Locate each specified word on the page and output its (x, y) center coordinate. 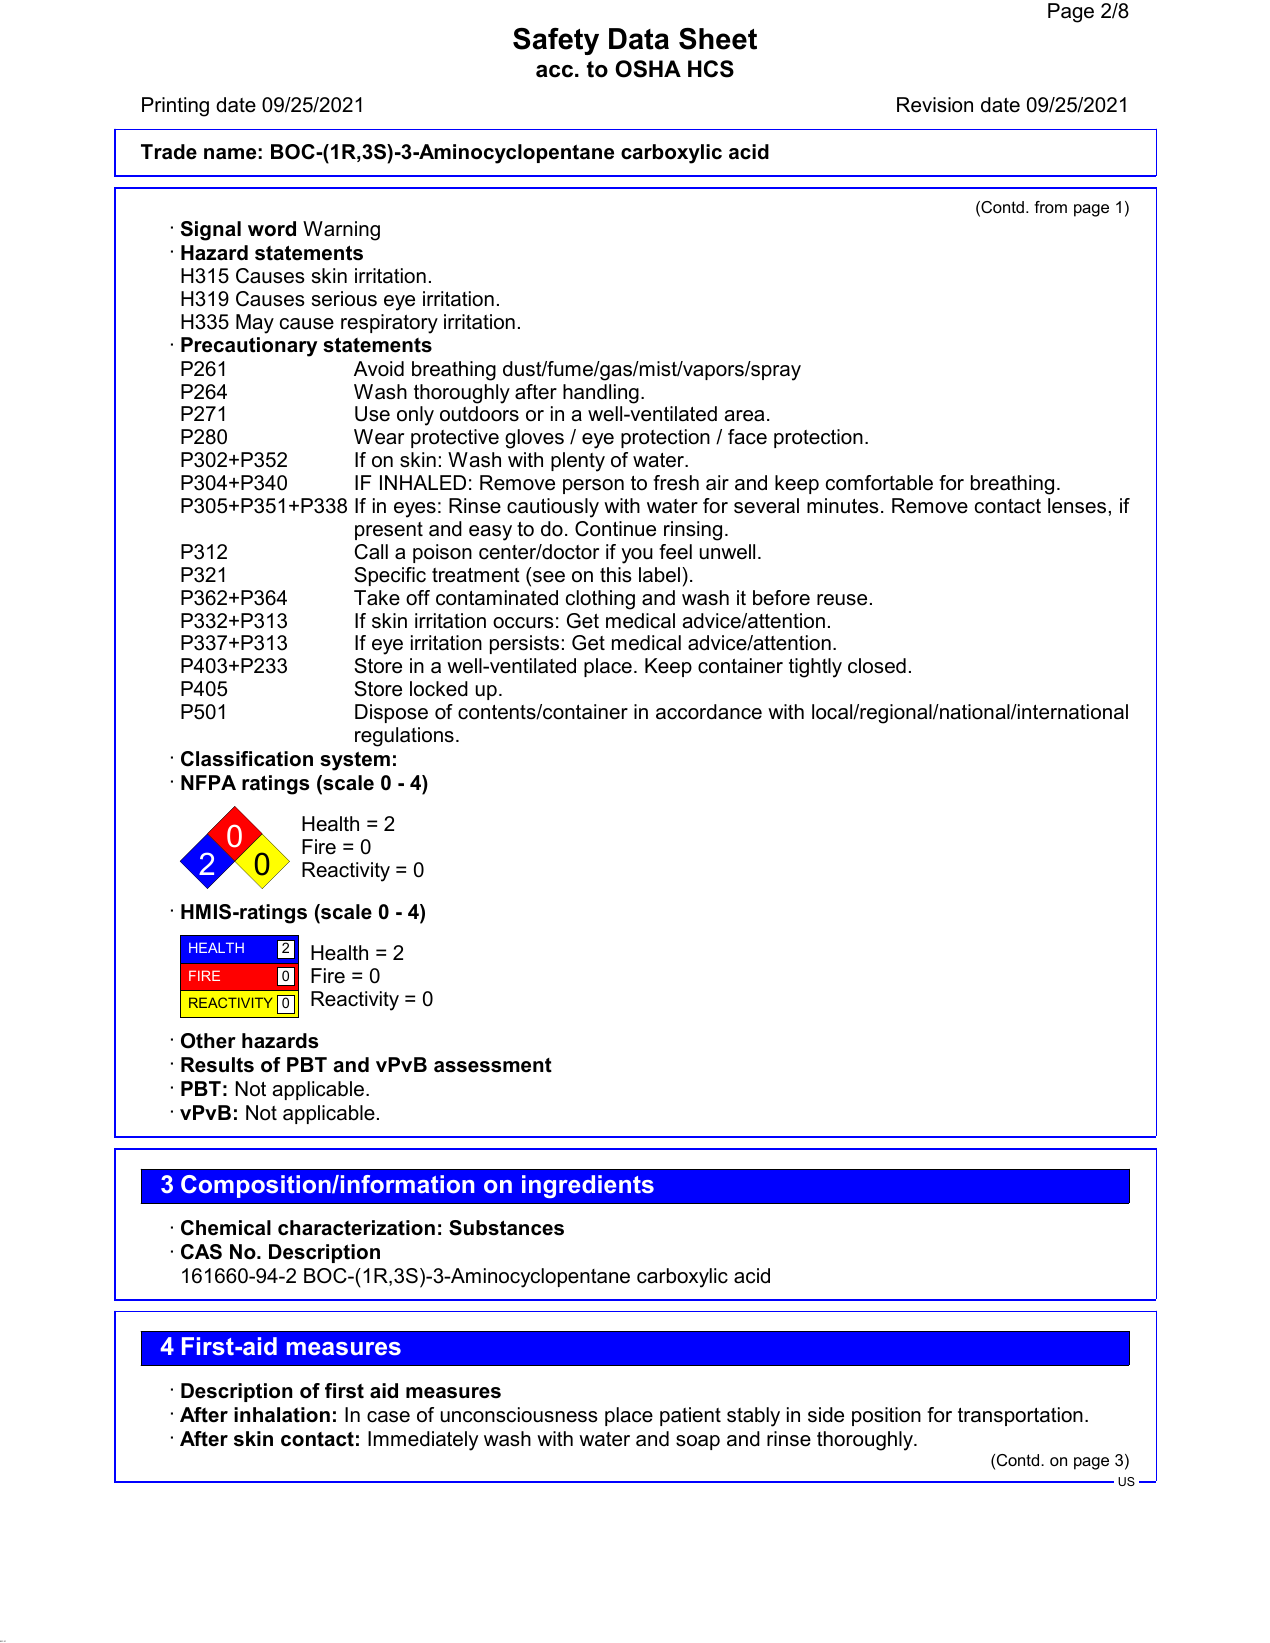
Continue (615, 529)
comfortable (879, 483)
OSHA (648, 69)
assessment (493, 1065)
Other (208, 1041)
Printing (175, 107)
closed (877, 666)
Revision (935, 105)
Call (371, 552)
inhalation (282, 1415)
